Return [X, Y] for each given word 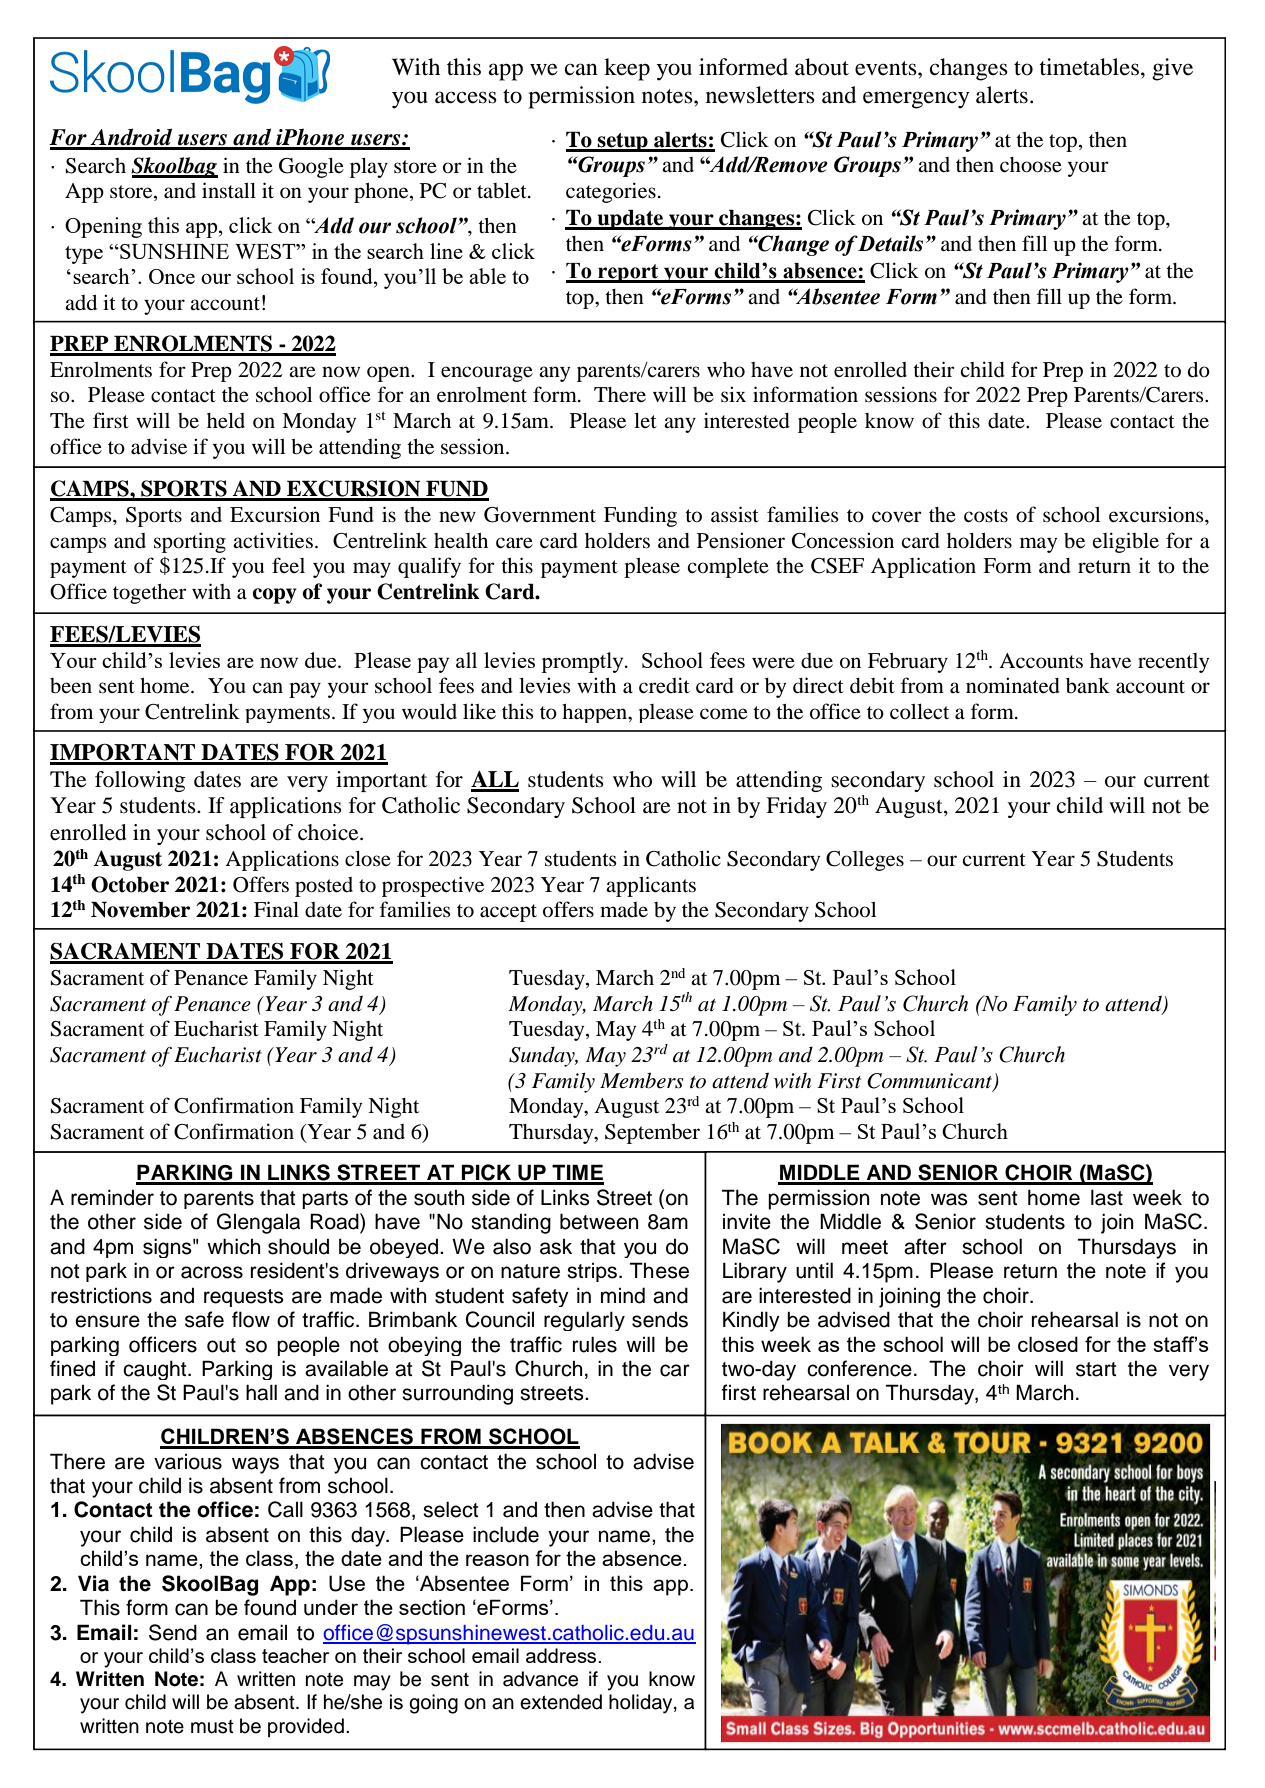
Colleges [865, 861]
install [229, 190]
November [140, 909]
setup [623, 142]
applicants [651, 886]
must [212, 1727]
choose [1031, 165]
